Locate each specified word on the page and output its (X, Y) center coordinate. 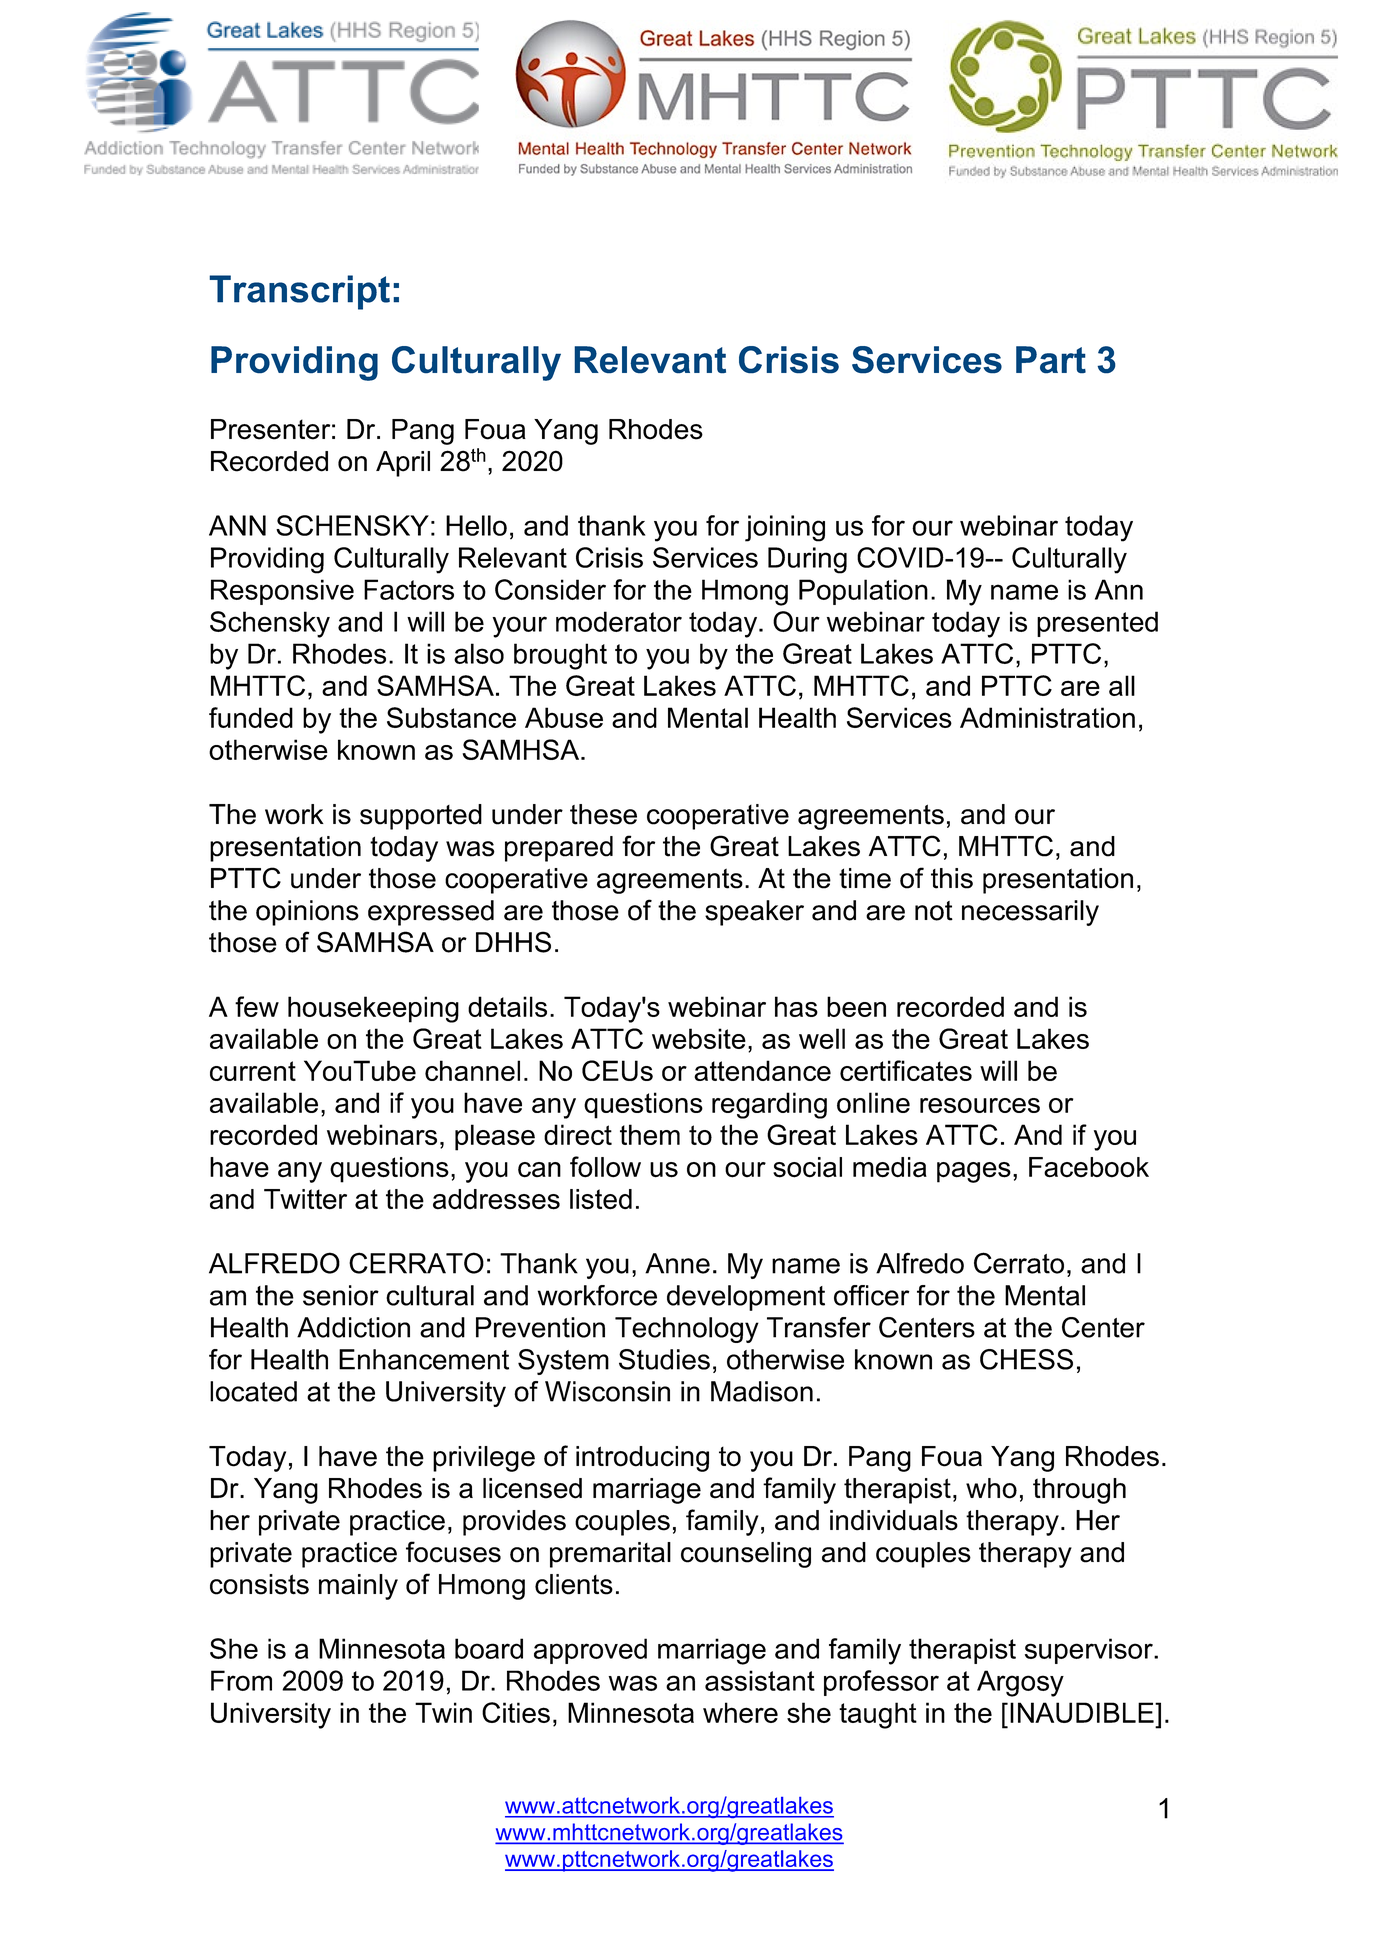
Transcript (299, 292)
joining (785, 528)
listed (601, 1199)
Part (1051, 360)
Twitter (305, 1199)
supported (421, 817)
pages (974, 1172)
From (241, 1680)
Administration (1047, 717)
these (603, 814)
